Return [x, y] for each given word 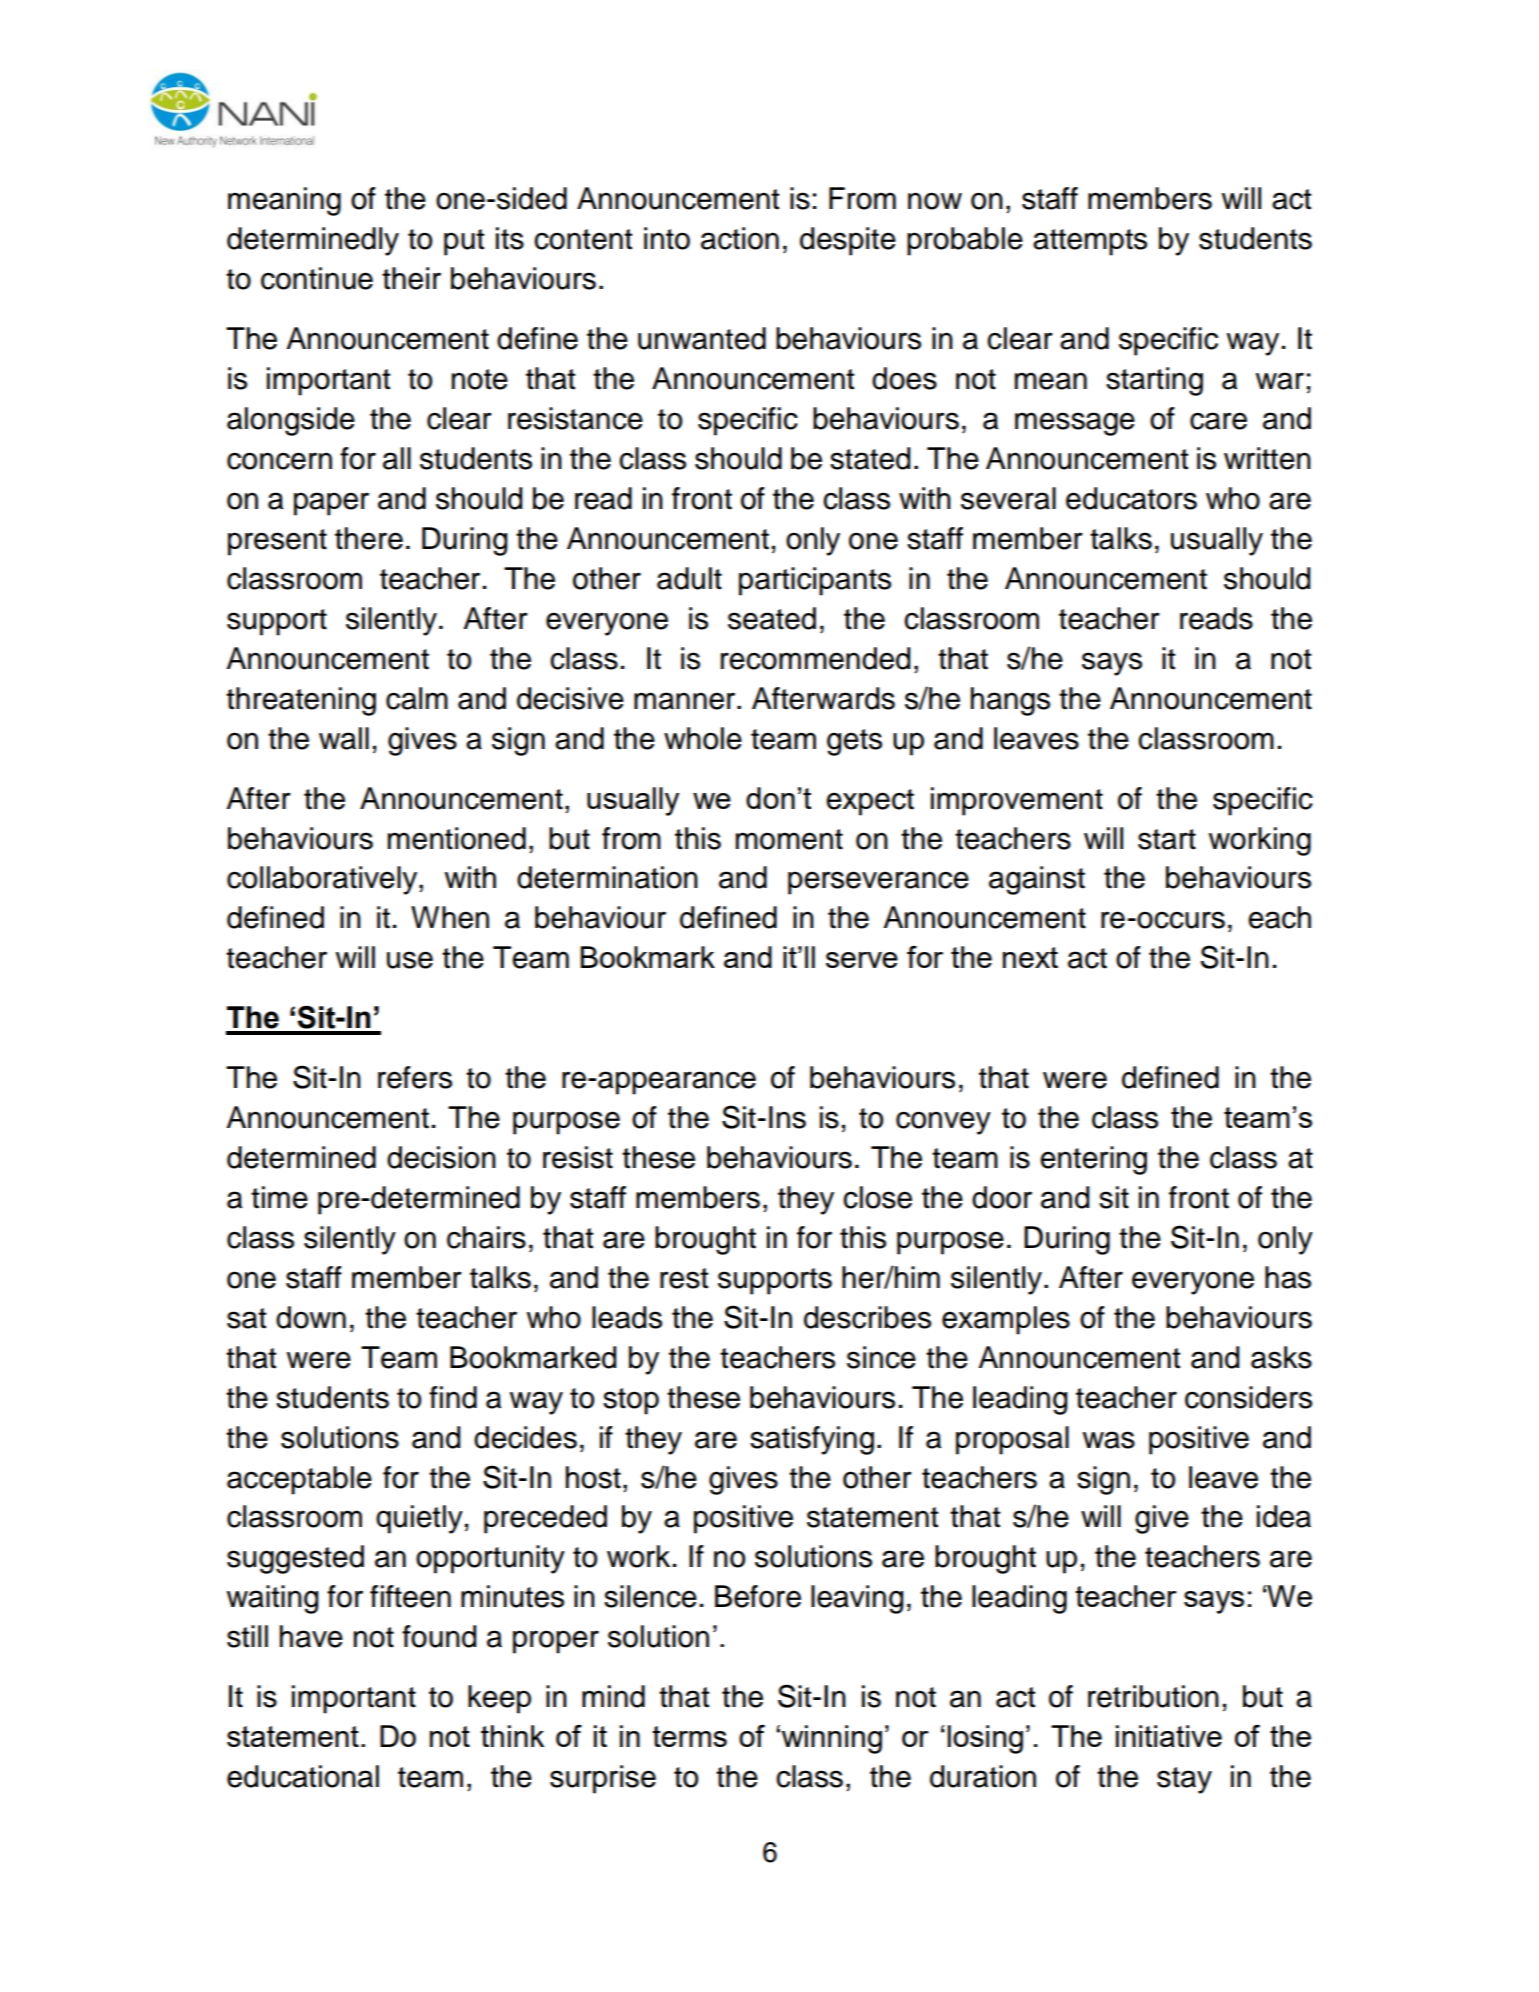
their [411, 278]
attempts [1090, 242]
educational [303, 1776]
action [740, 238]
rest [684, 1278]
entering [1093, 1160]
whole [703, 738]
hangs [1010, 701]
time [279, 1197]
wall [344, 738]
